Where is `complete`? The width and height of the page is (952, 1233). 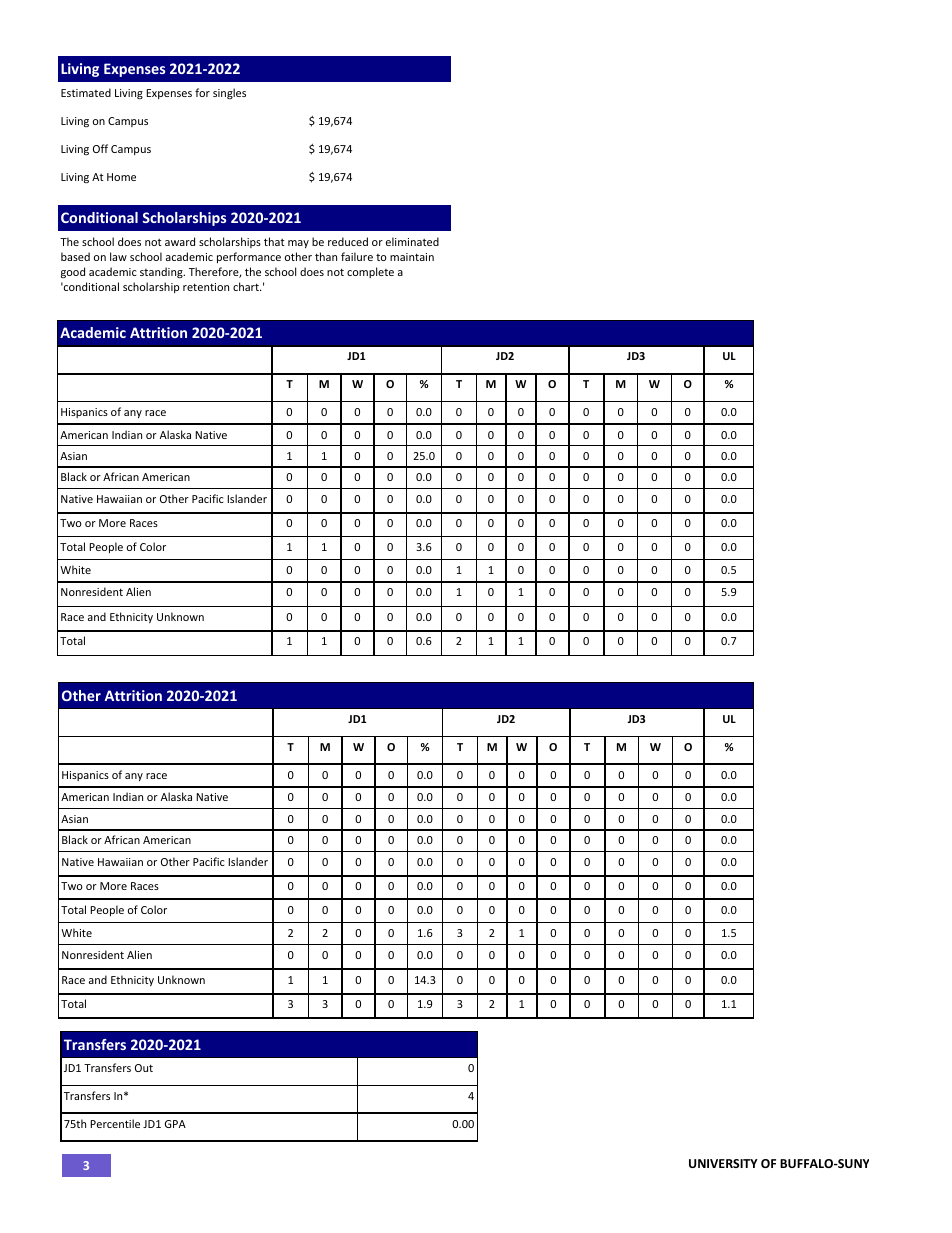
complete is located at coordinates (370, 272).
